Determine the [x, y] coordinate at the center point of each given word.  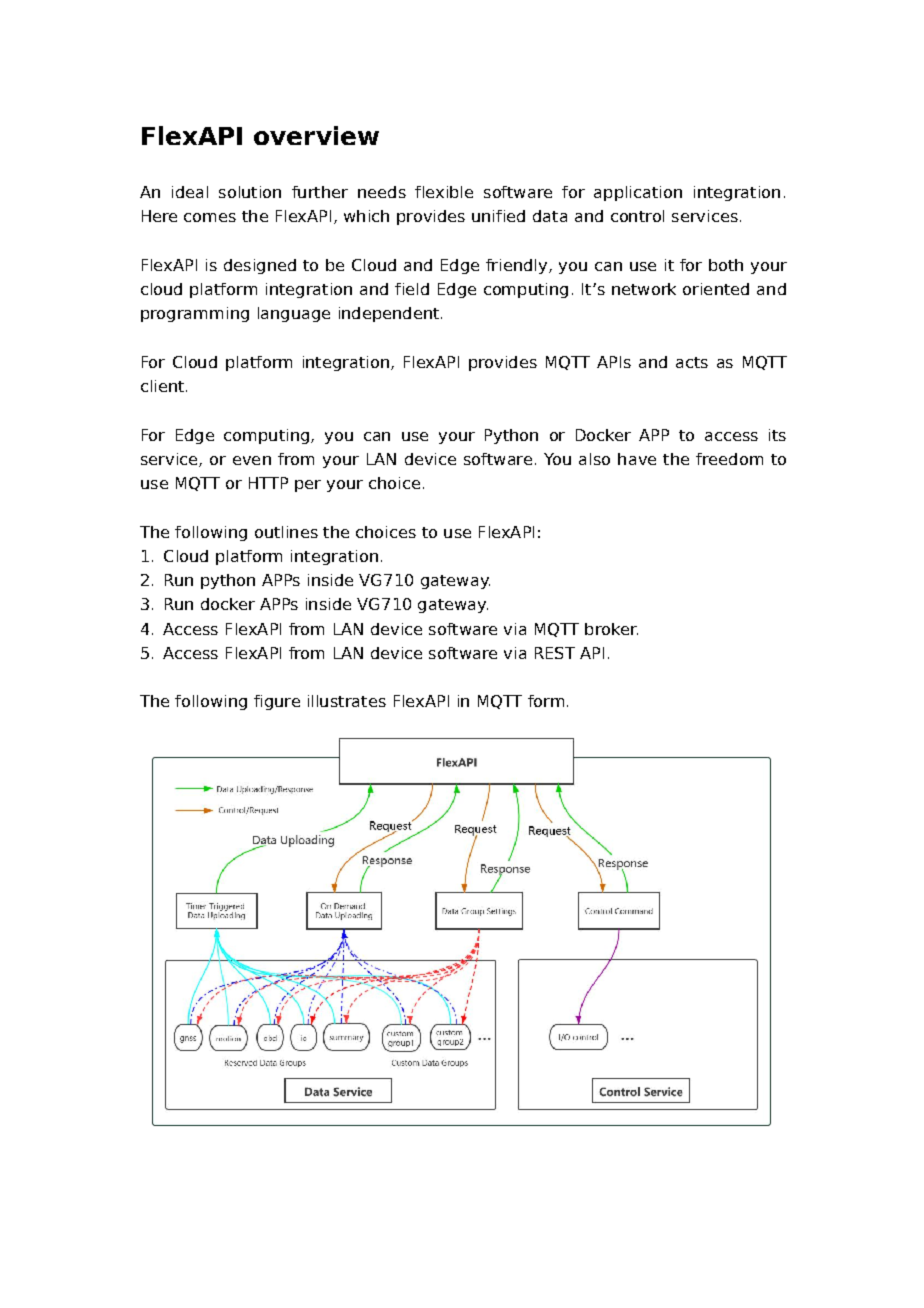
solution [250, 192]
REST [555, 653]
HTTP [268, 483]
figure [277, 702]
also [594, 459]
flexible [444, 192]
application [638, 193]
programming [195, 314]
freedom [729, 459]
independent [389, 314]
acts [692, 362]
